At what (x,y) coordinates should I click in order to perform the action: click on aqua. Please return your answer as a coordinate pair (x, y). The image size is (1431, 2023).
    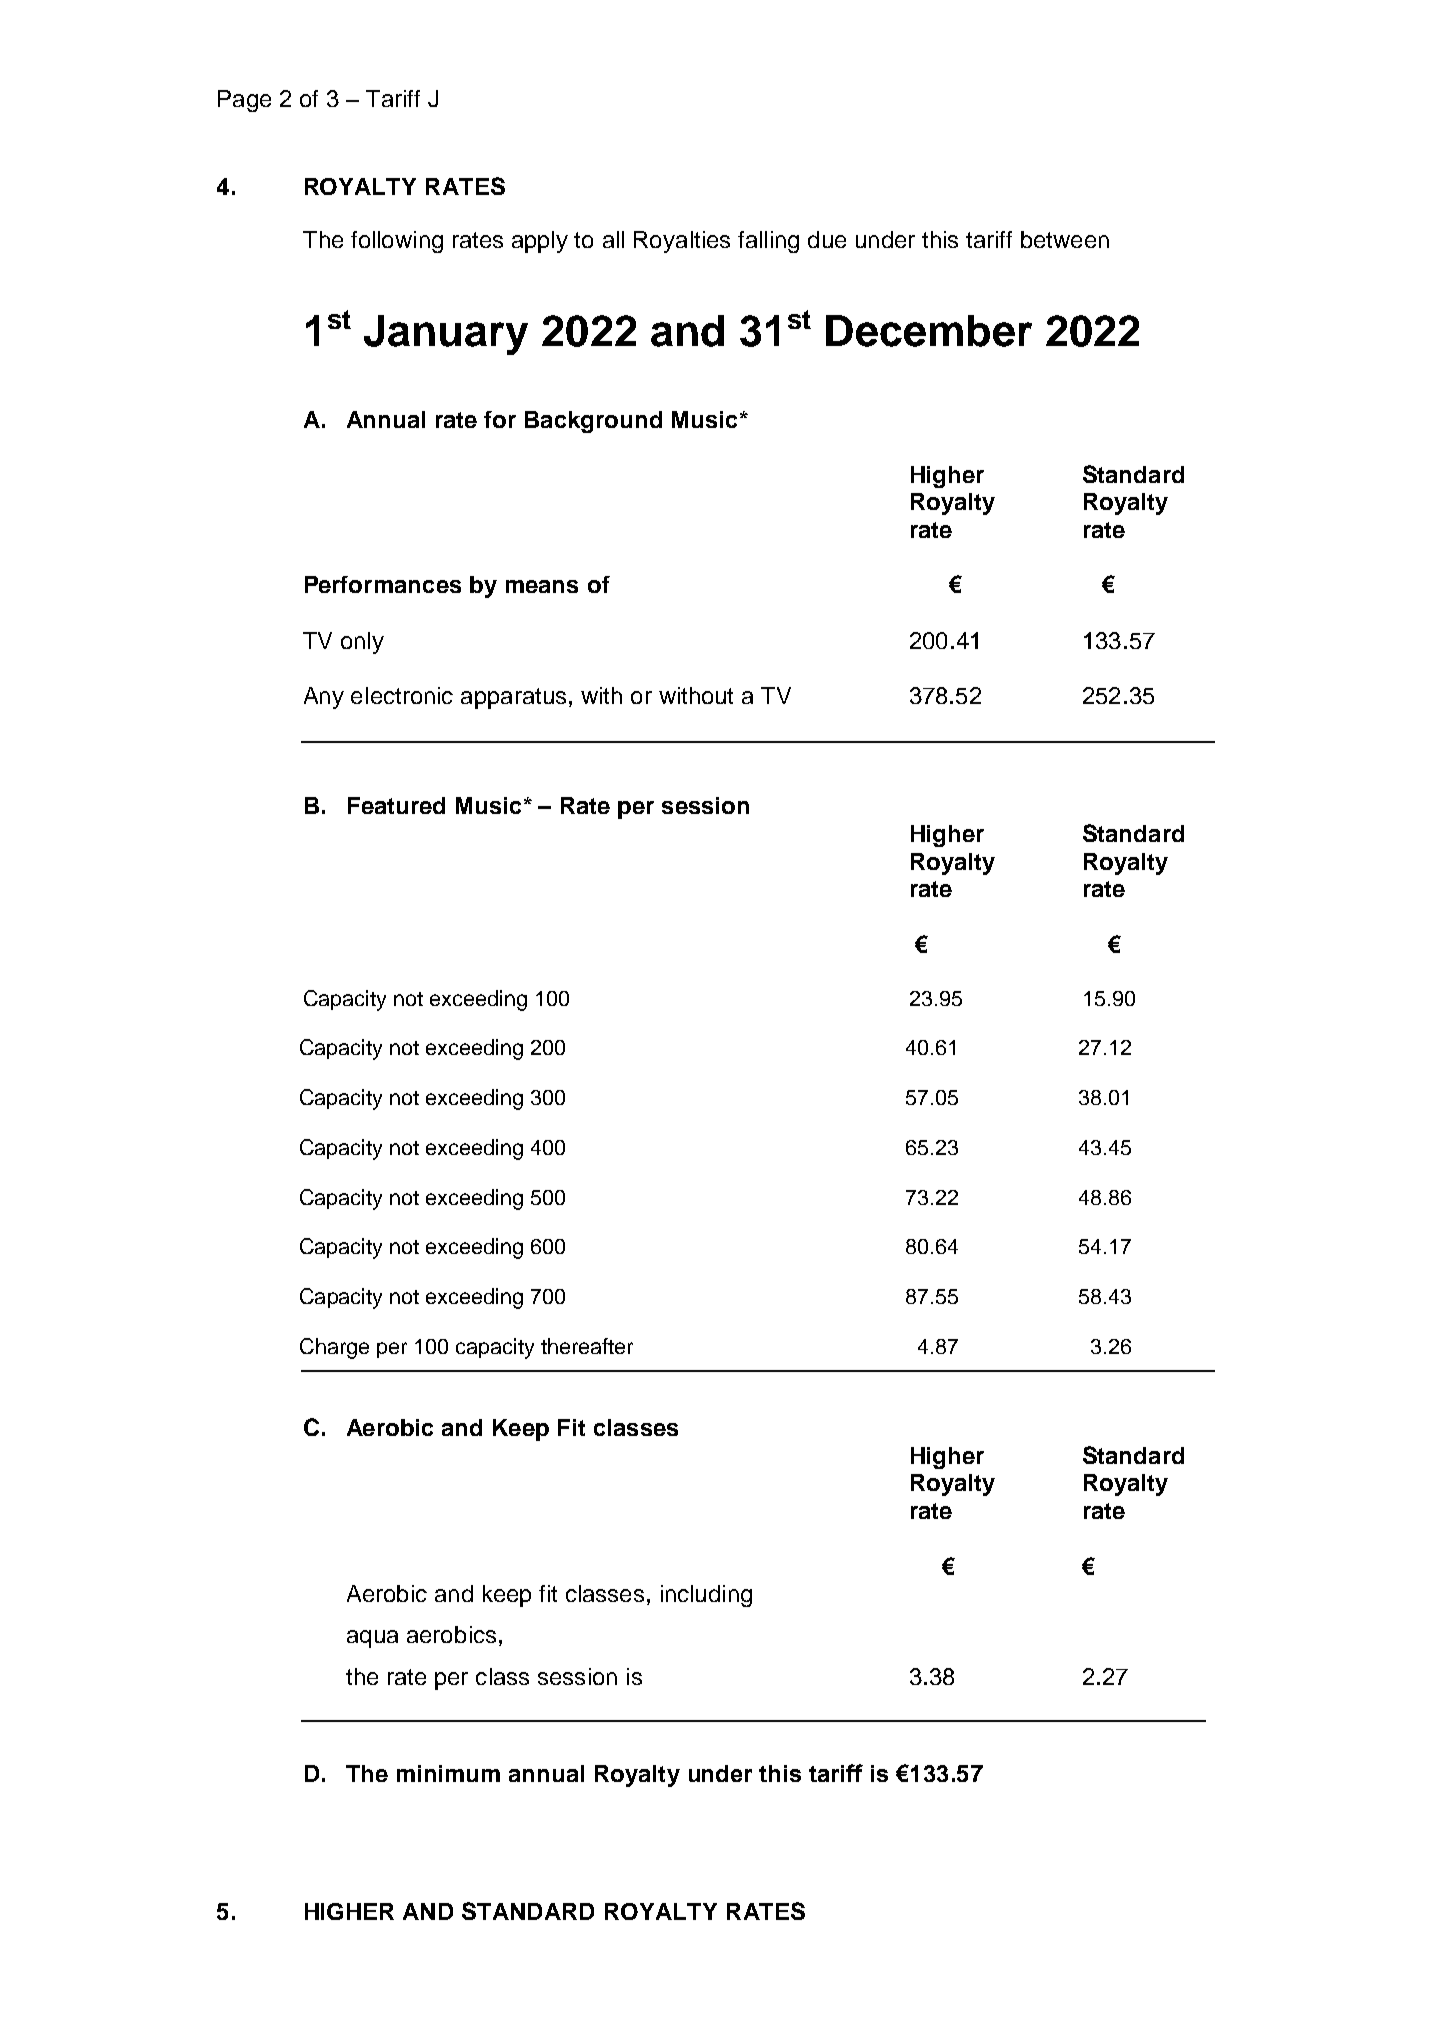
    Looking at the image, I should click on (372, 1639).
